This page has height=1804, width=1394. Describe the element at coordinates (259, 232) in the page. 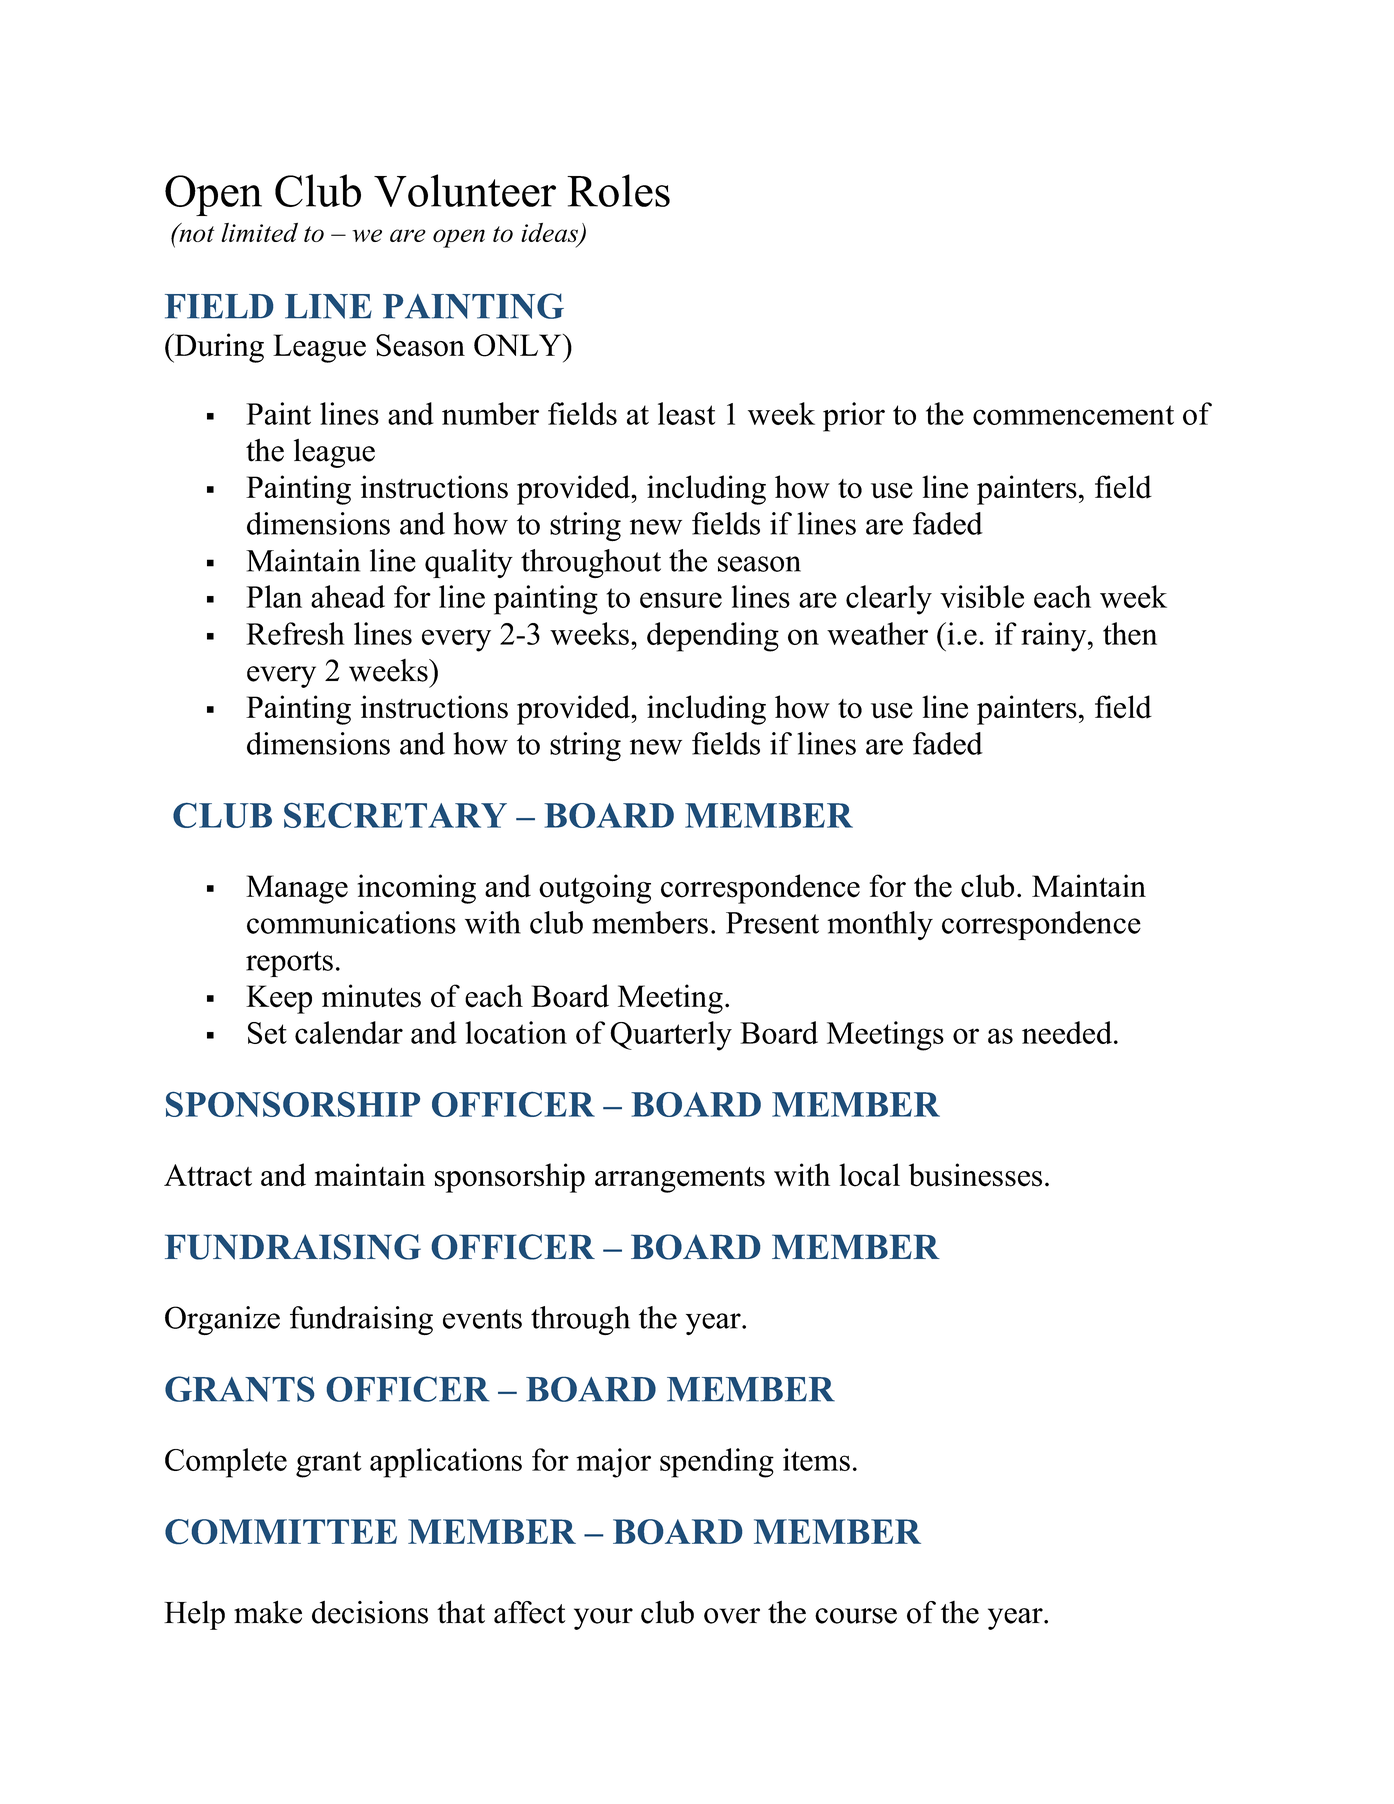

I see `limited` at that location.
